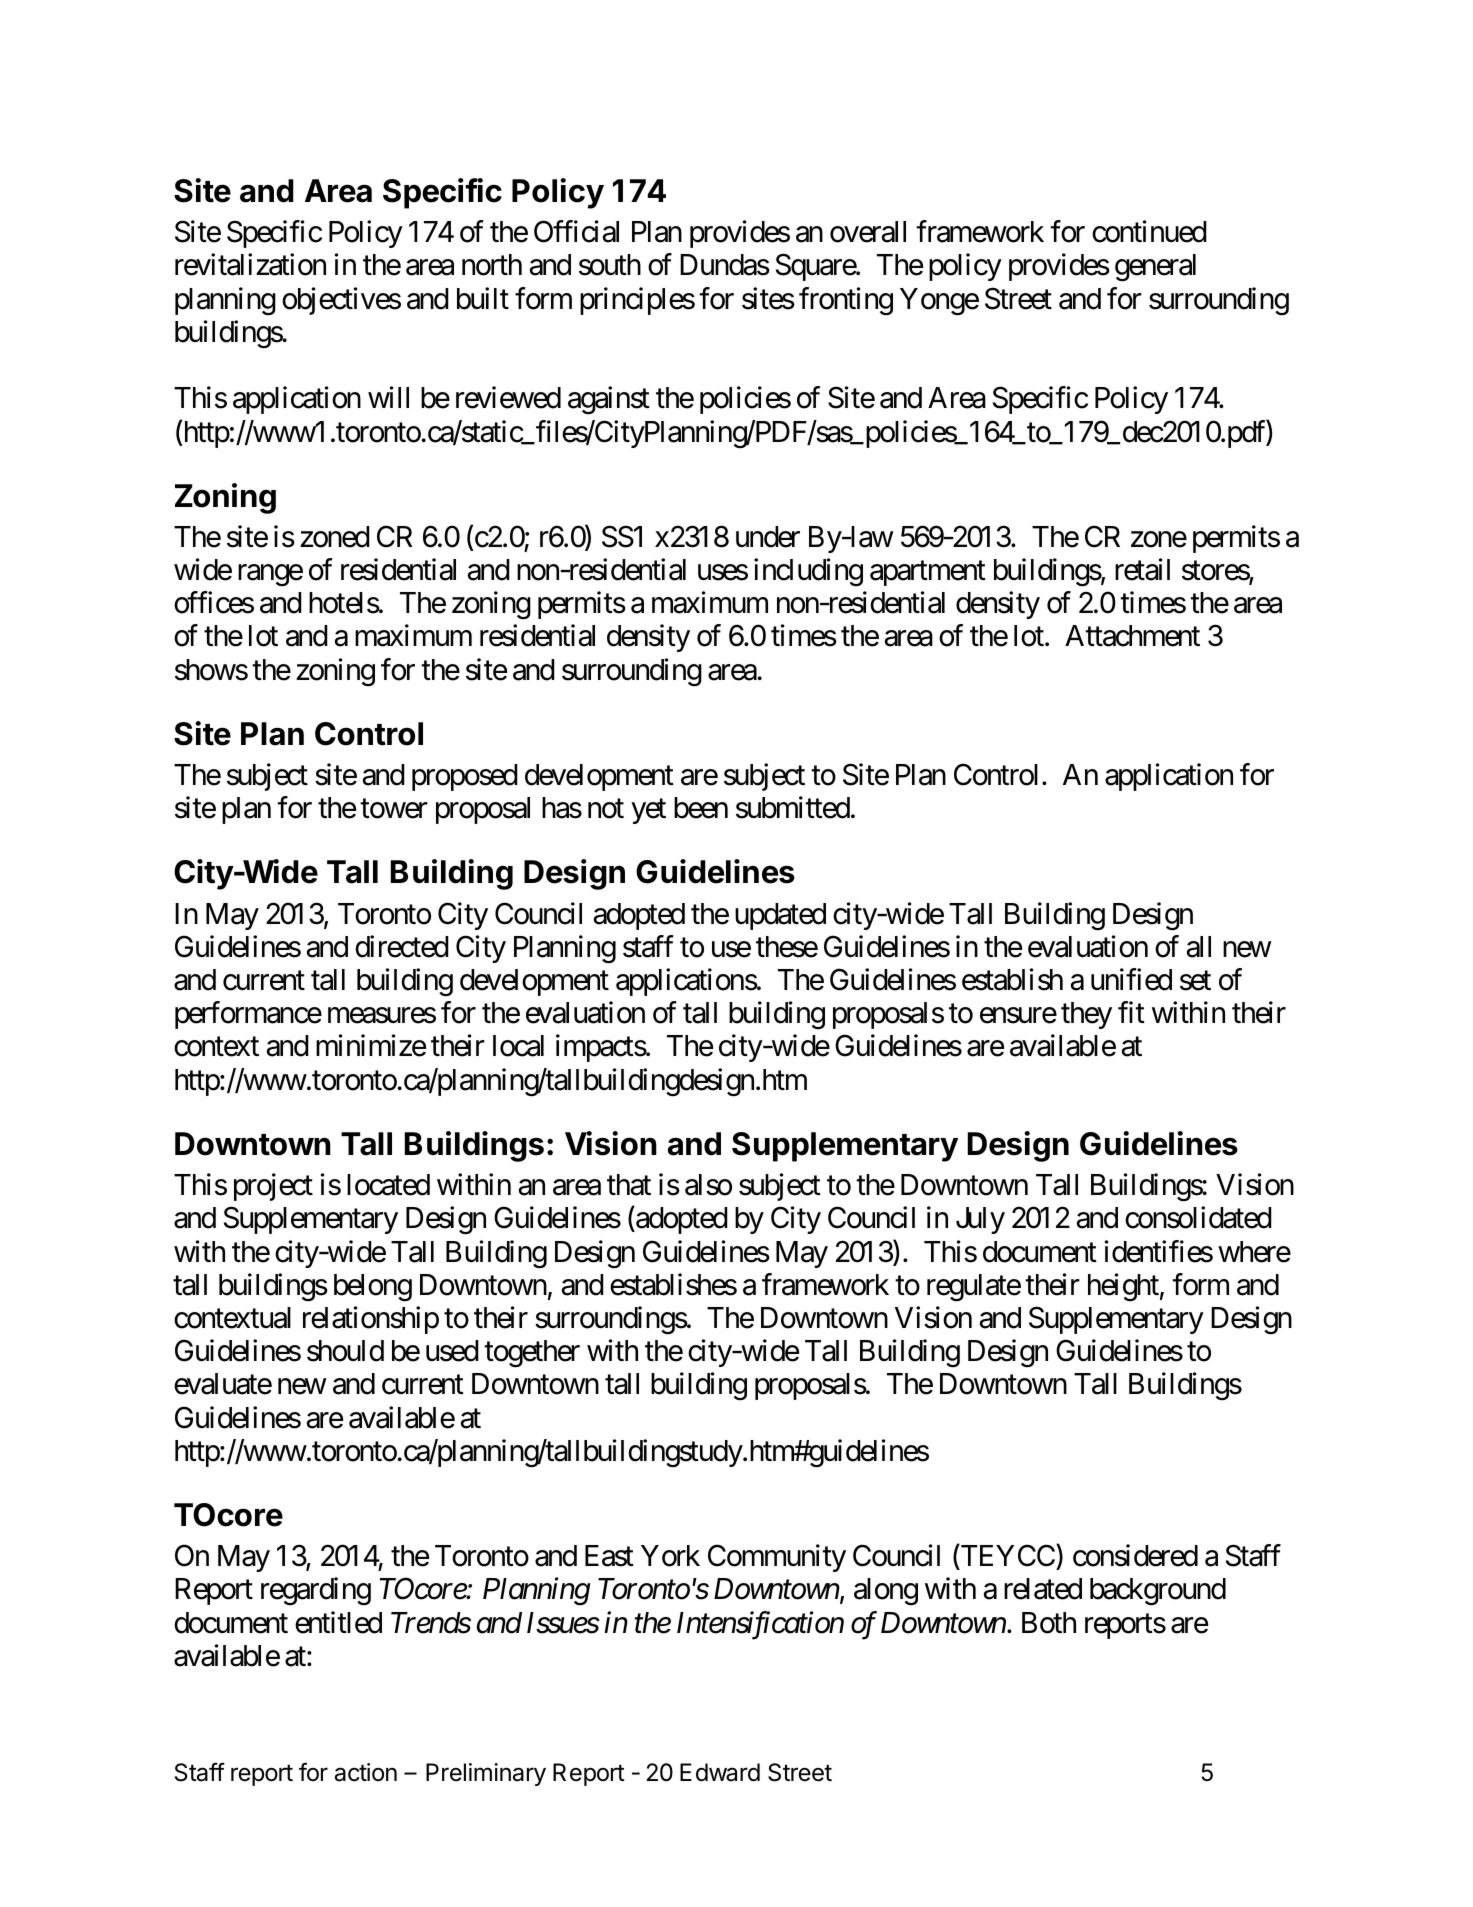 This page has height=1907, width=1473. I want to click on Attachment, so click(1132, 636).
